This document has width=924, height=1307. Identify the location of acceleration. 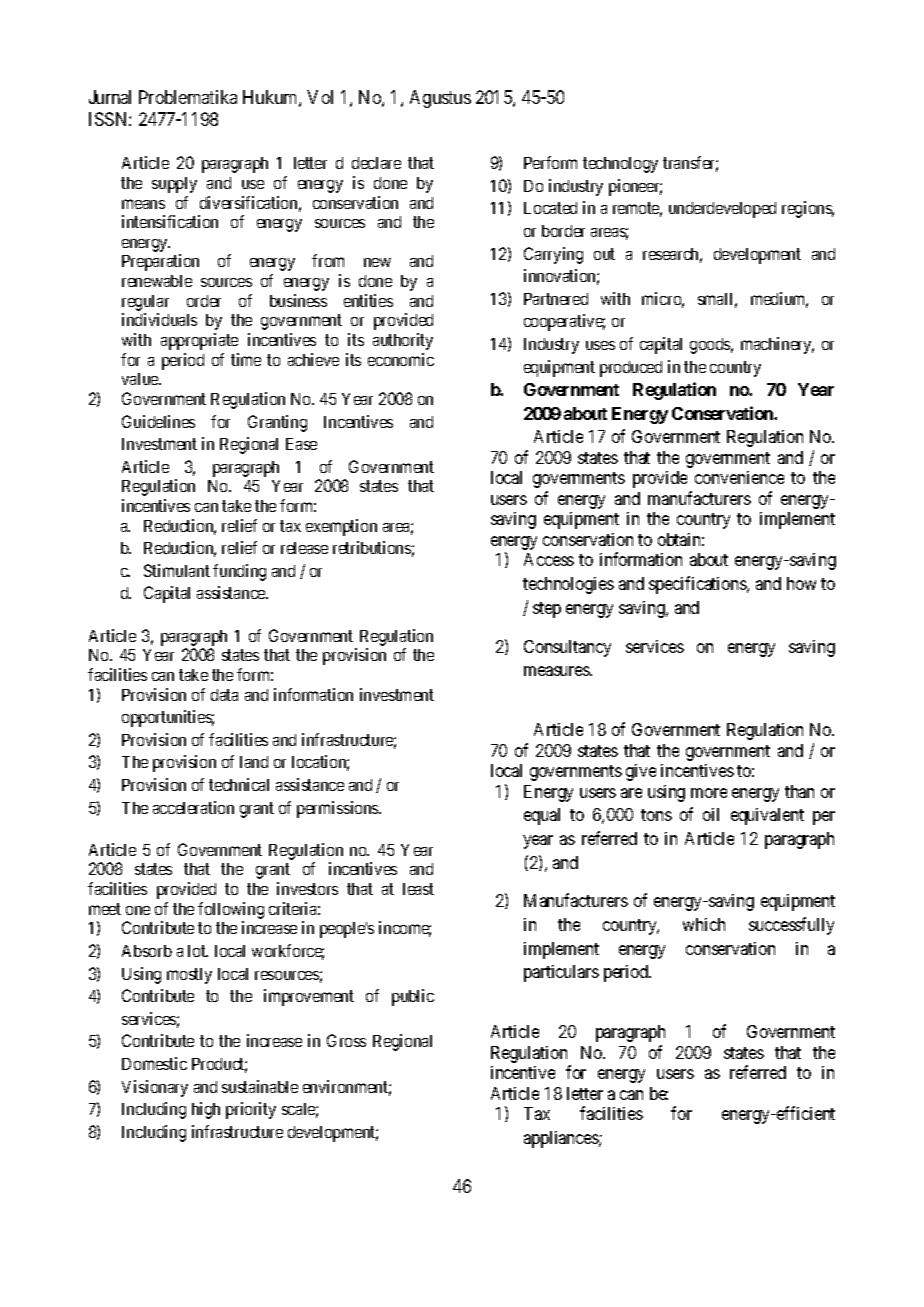
(193, 807).
